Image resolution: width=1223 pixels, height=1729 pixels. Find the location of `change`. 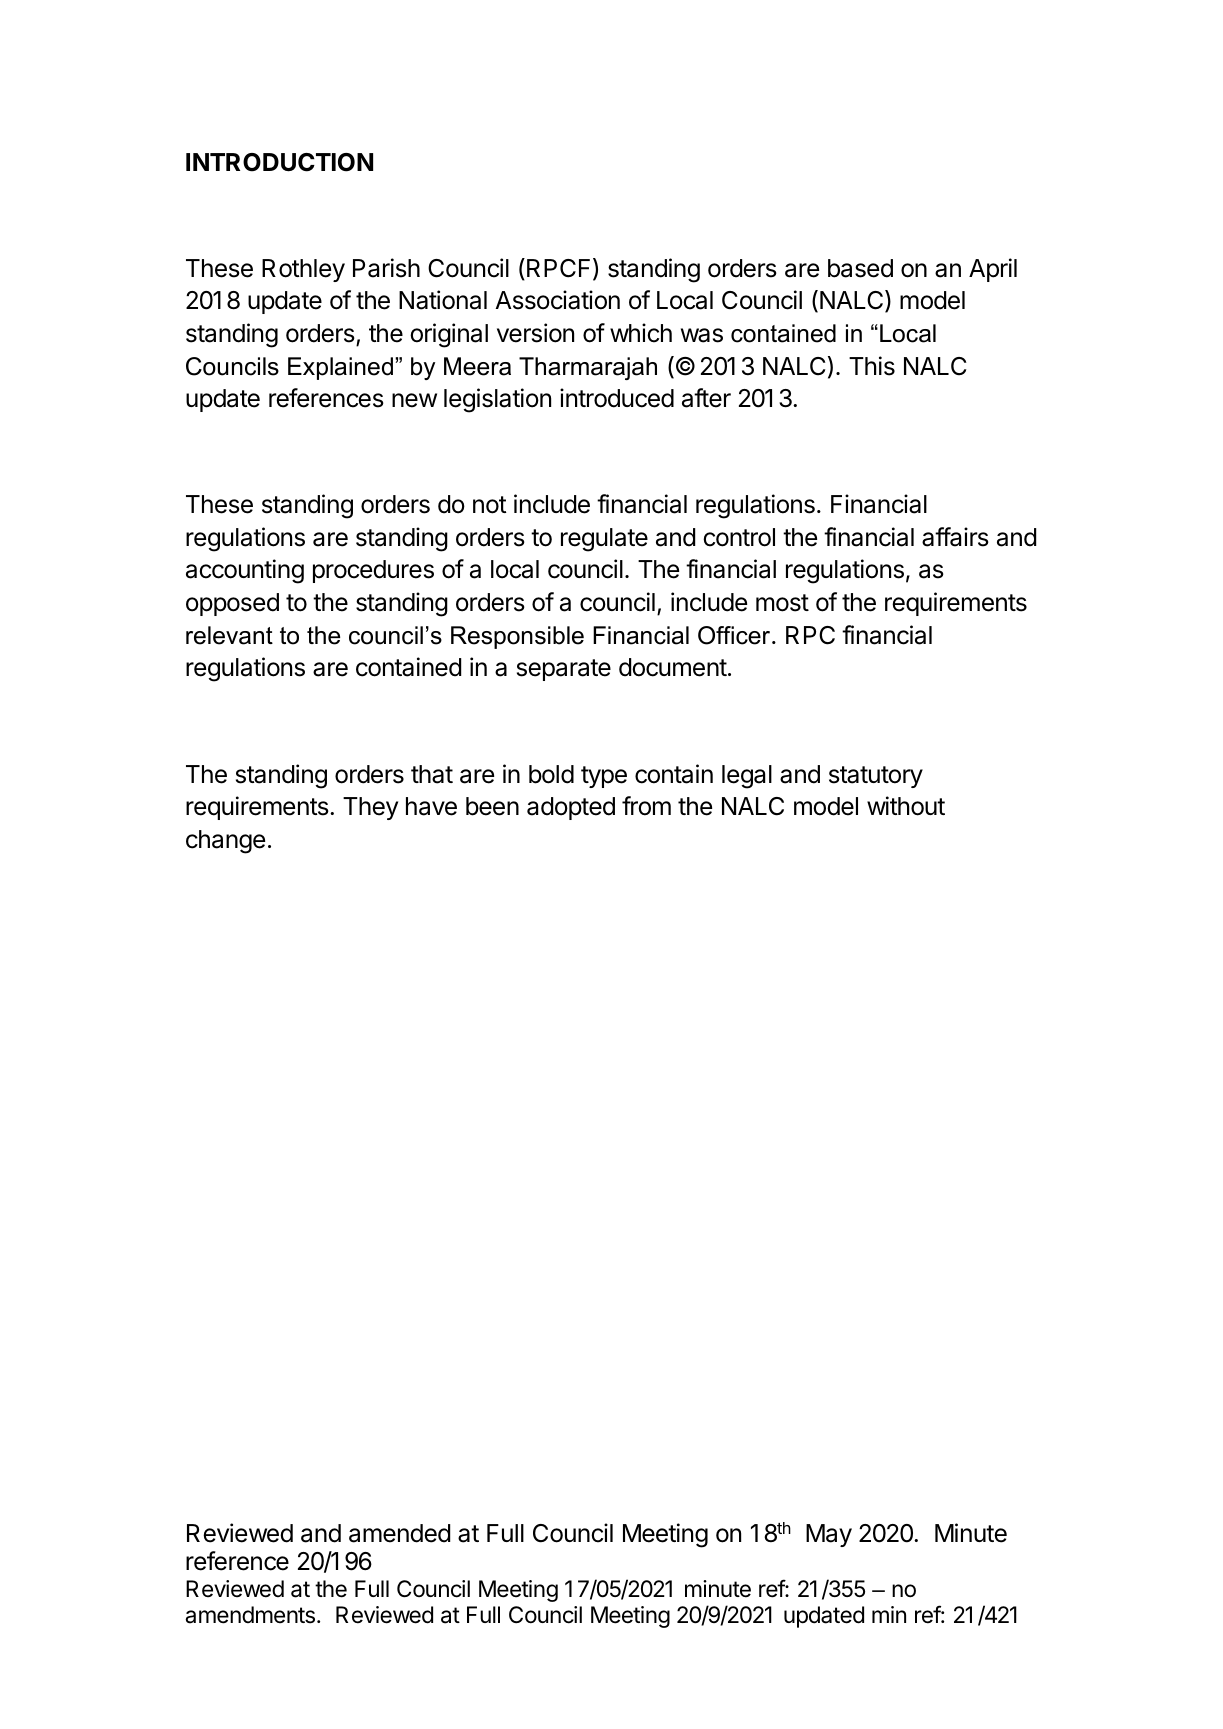

change is located at coordinates (225, 842).
